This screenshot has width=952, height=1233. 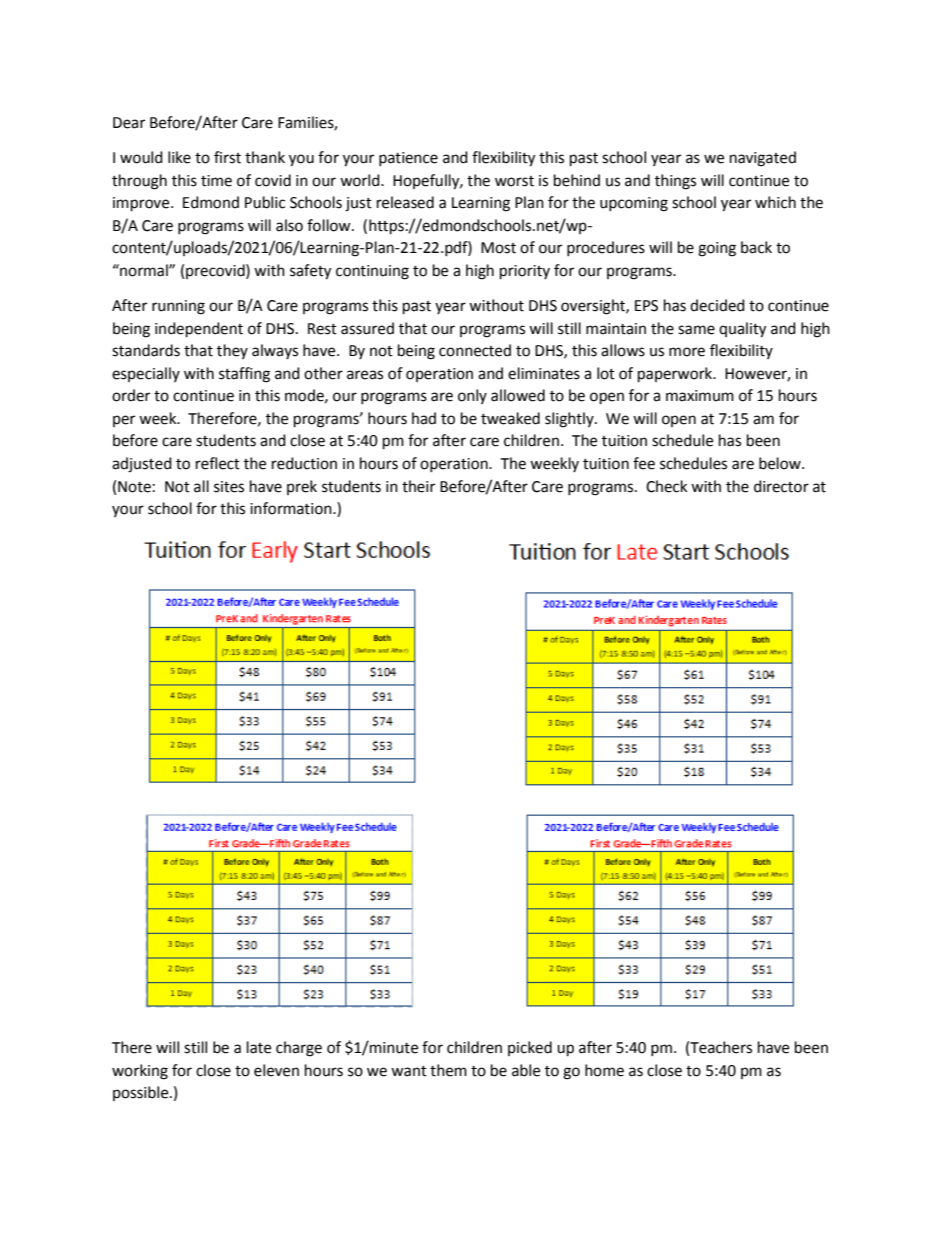 What do you see at coordinates (418, 486) in the screenshot?
I see `their` at bounding box center [418, 486].
